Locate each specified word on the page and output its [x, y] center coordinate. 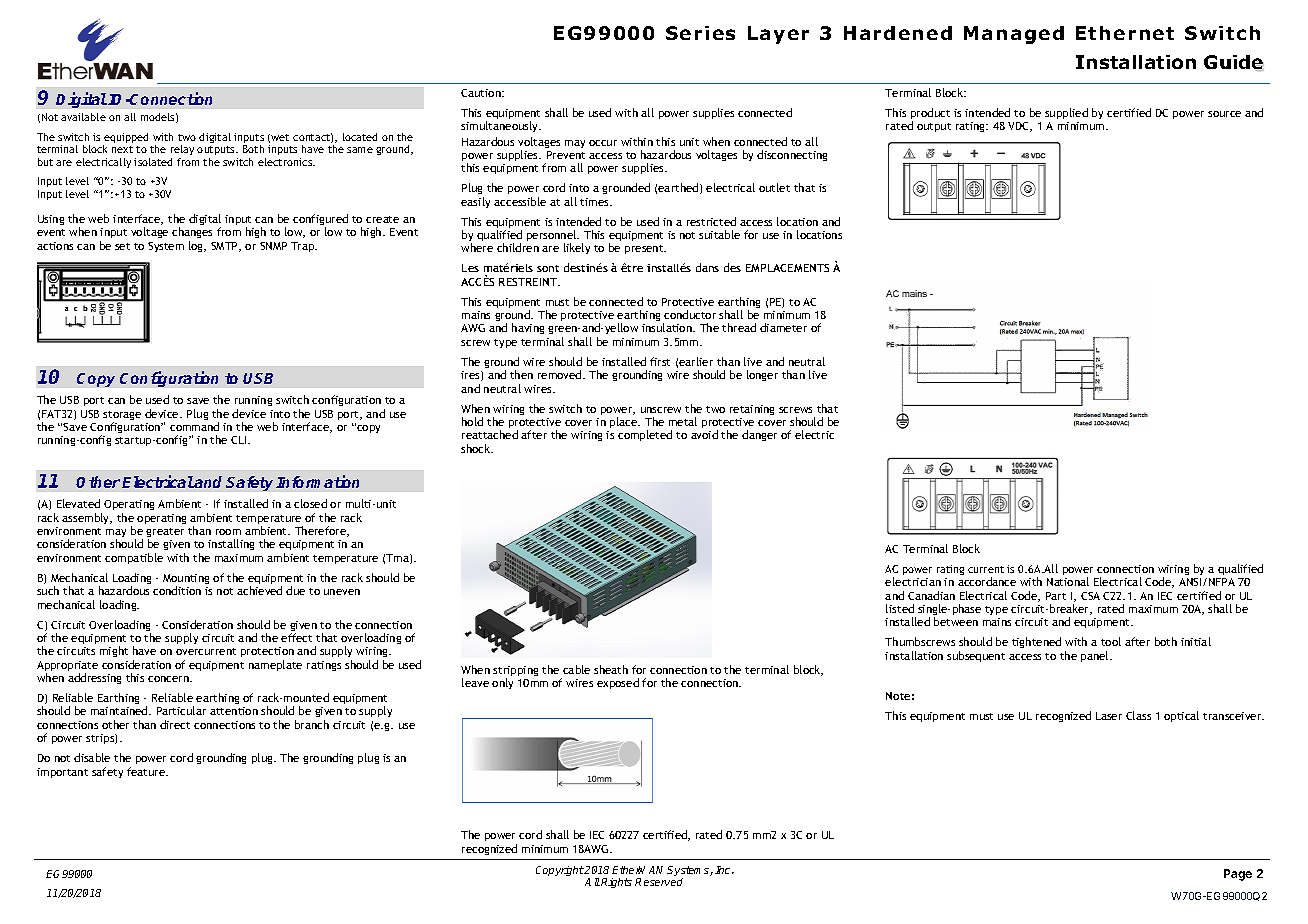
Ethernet [1125, 33]
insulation [668, 327]
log [197, 246]
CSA [1090, 596]
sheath [611, 669]
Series [700, 33]
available [83, 117]
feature [147, 771]
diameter [783, 327]
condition [177, 590]
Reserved [659, 882]
